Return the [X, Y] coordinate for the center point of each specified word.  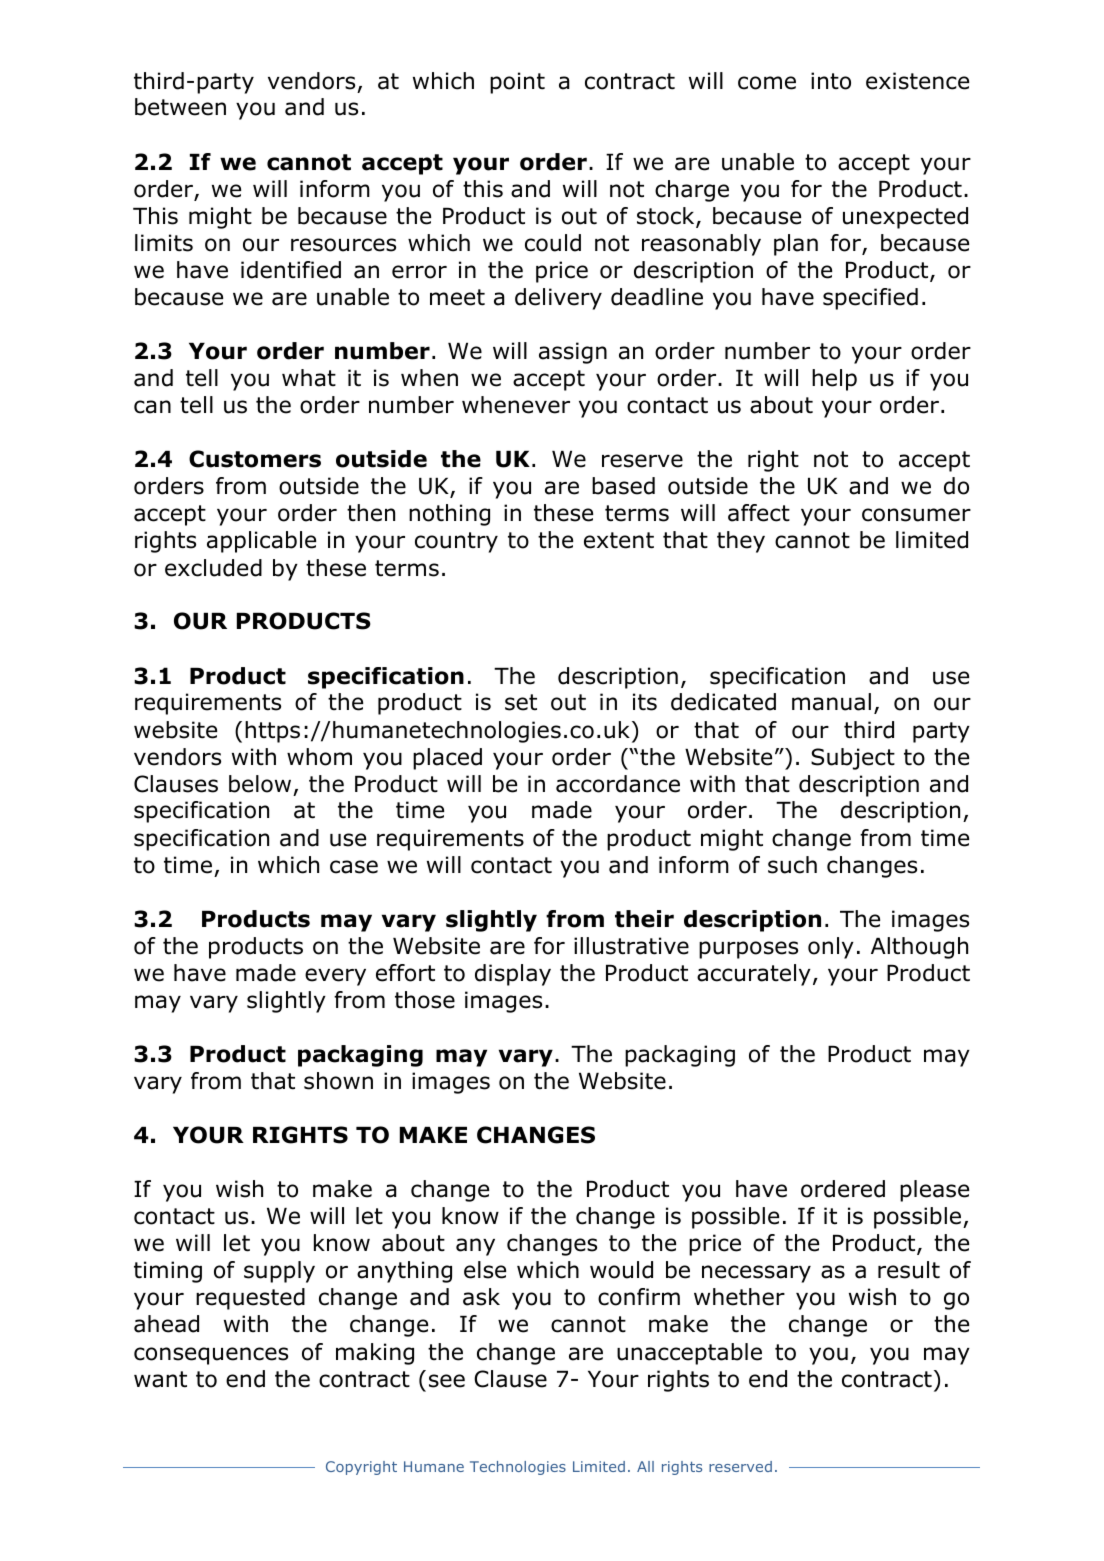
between [180, 107]
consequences [211, 1356]
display [513, 975]
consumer [916, 515]
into [831, 81]
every [335, 977]
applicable [261, 542]
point [517, 83]
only [831, 948]
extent [619, 540]
